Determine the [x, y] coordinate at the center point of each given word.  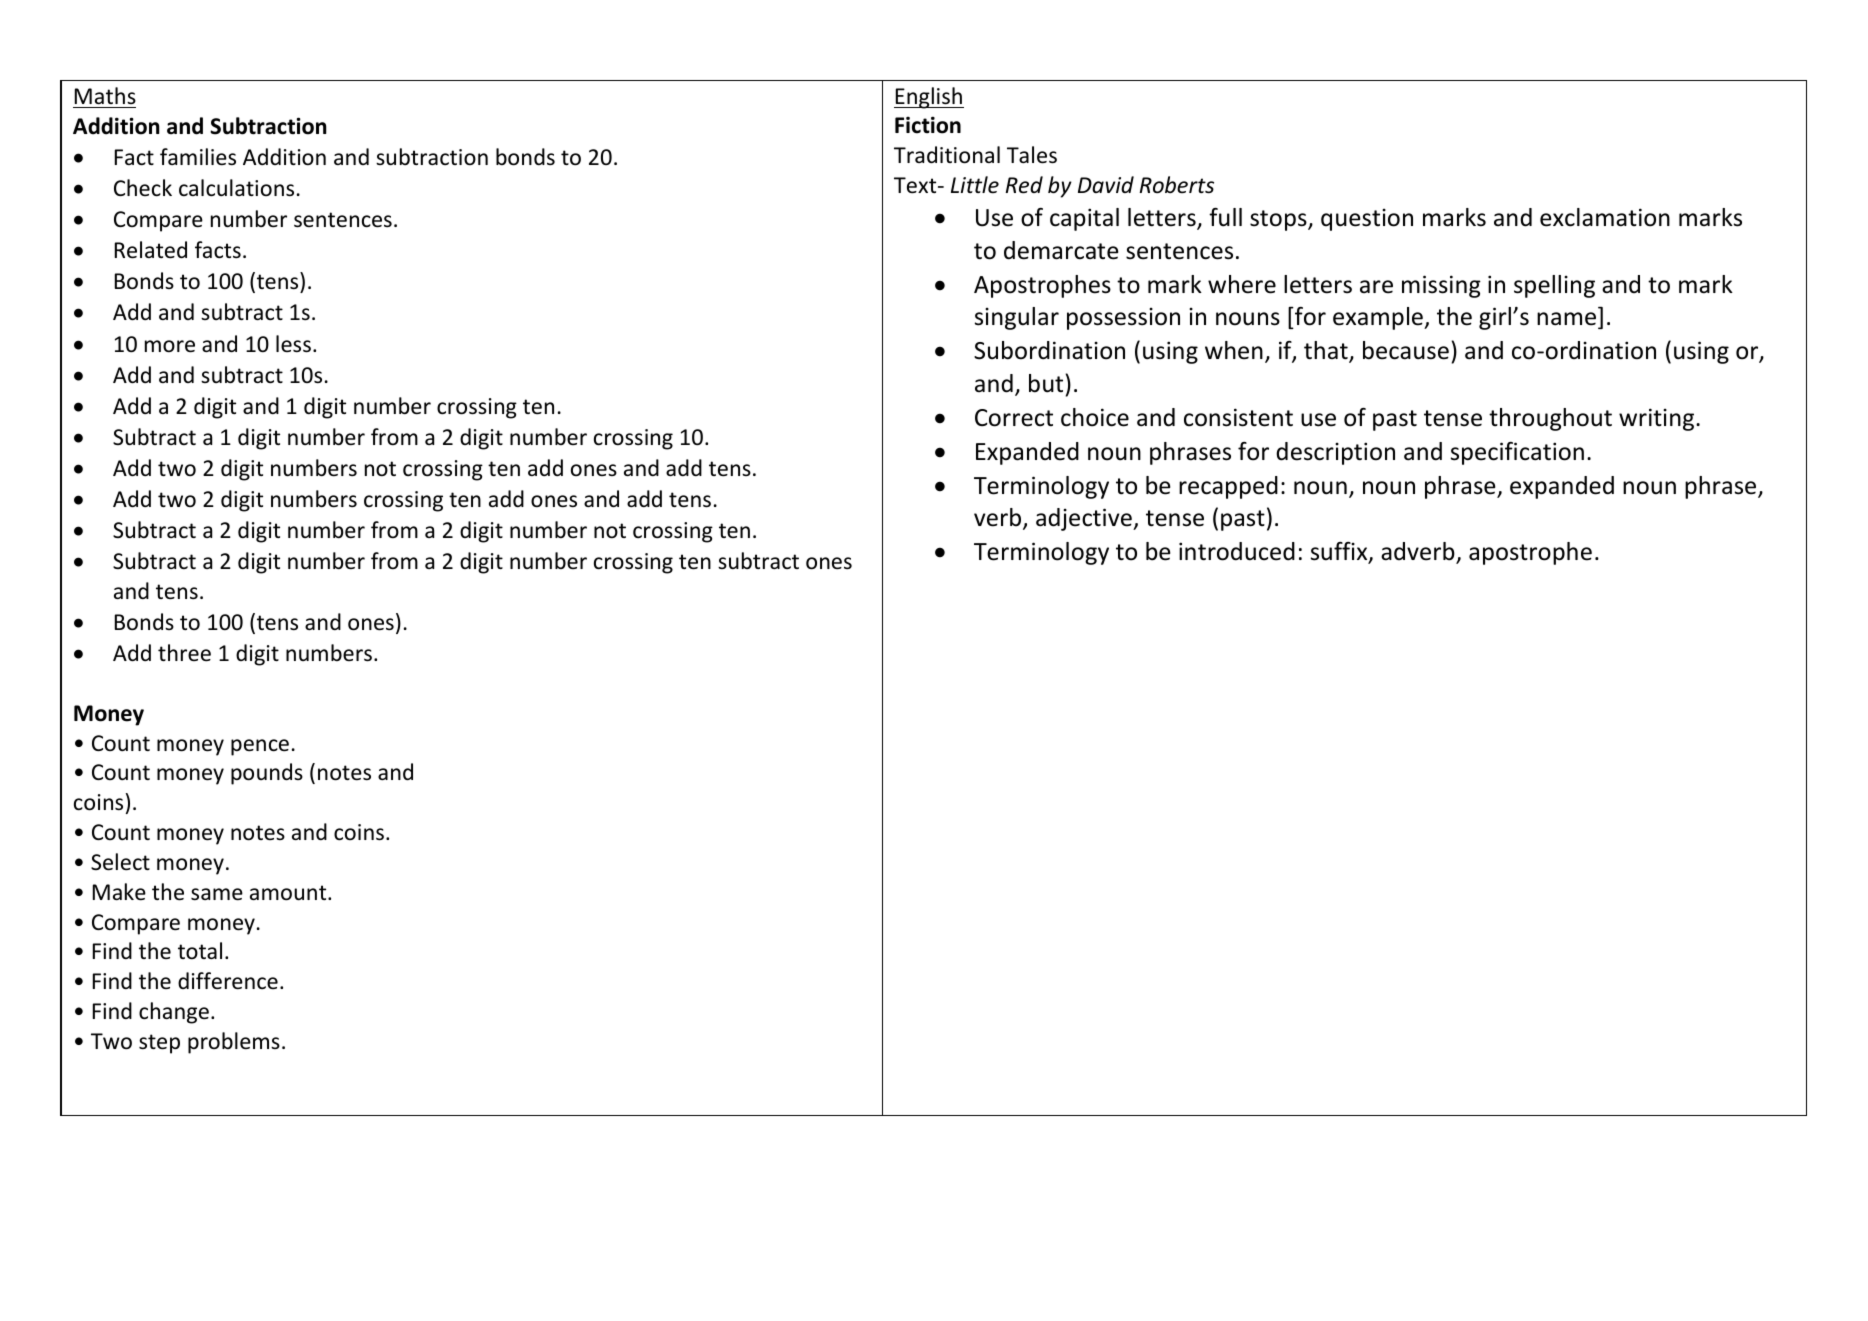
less [293, 344]
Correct [1014, 418]
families [198, 157]
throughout [1550, 419]
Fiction [928, 125]
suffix [1340, 552]
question [1367, 219]
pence [260, 747]
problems [234, 1043]
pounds [267, 774]
